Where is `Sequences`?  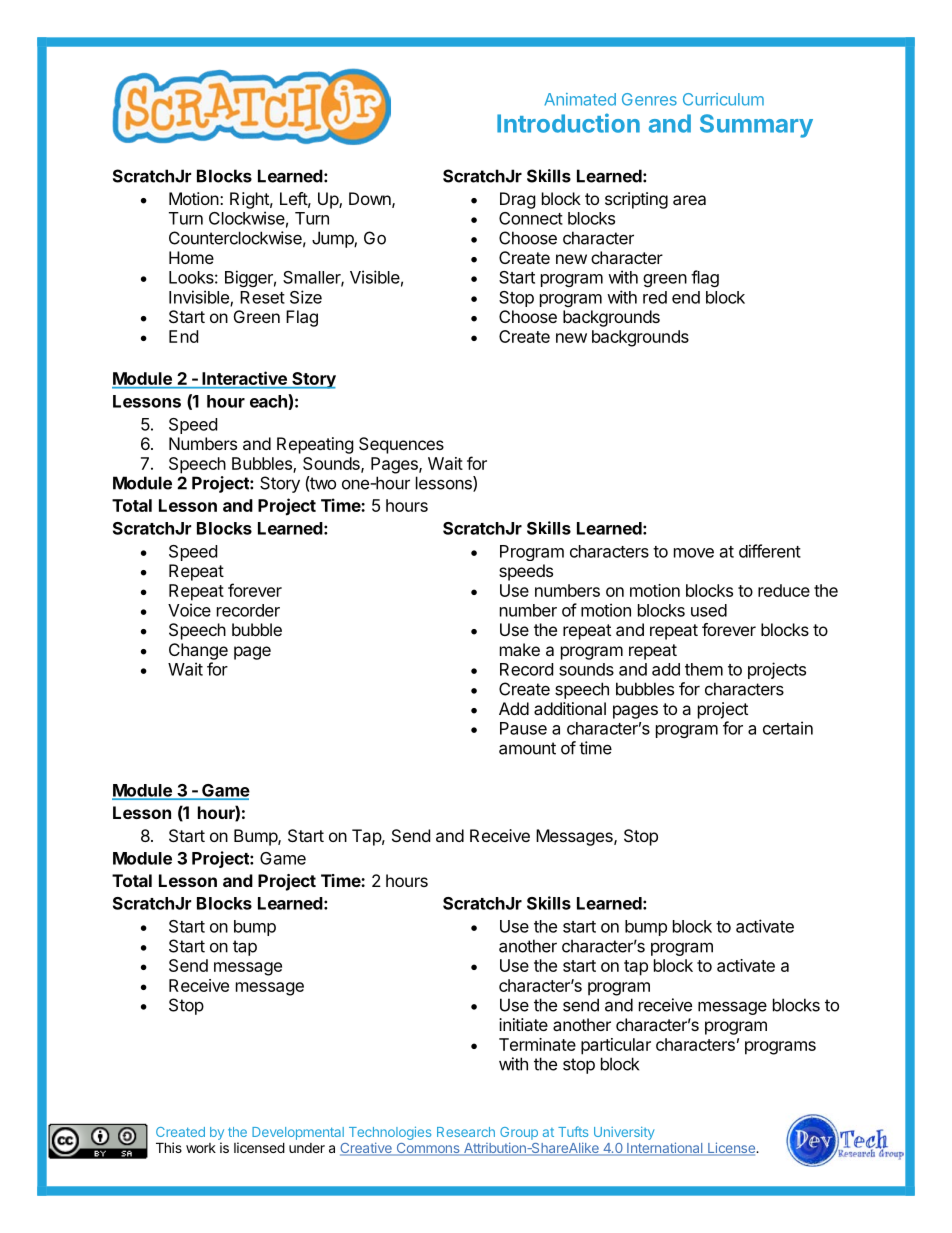 Sequences is located at coordinates (401, 445).
